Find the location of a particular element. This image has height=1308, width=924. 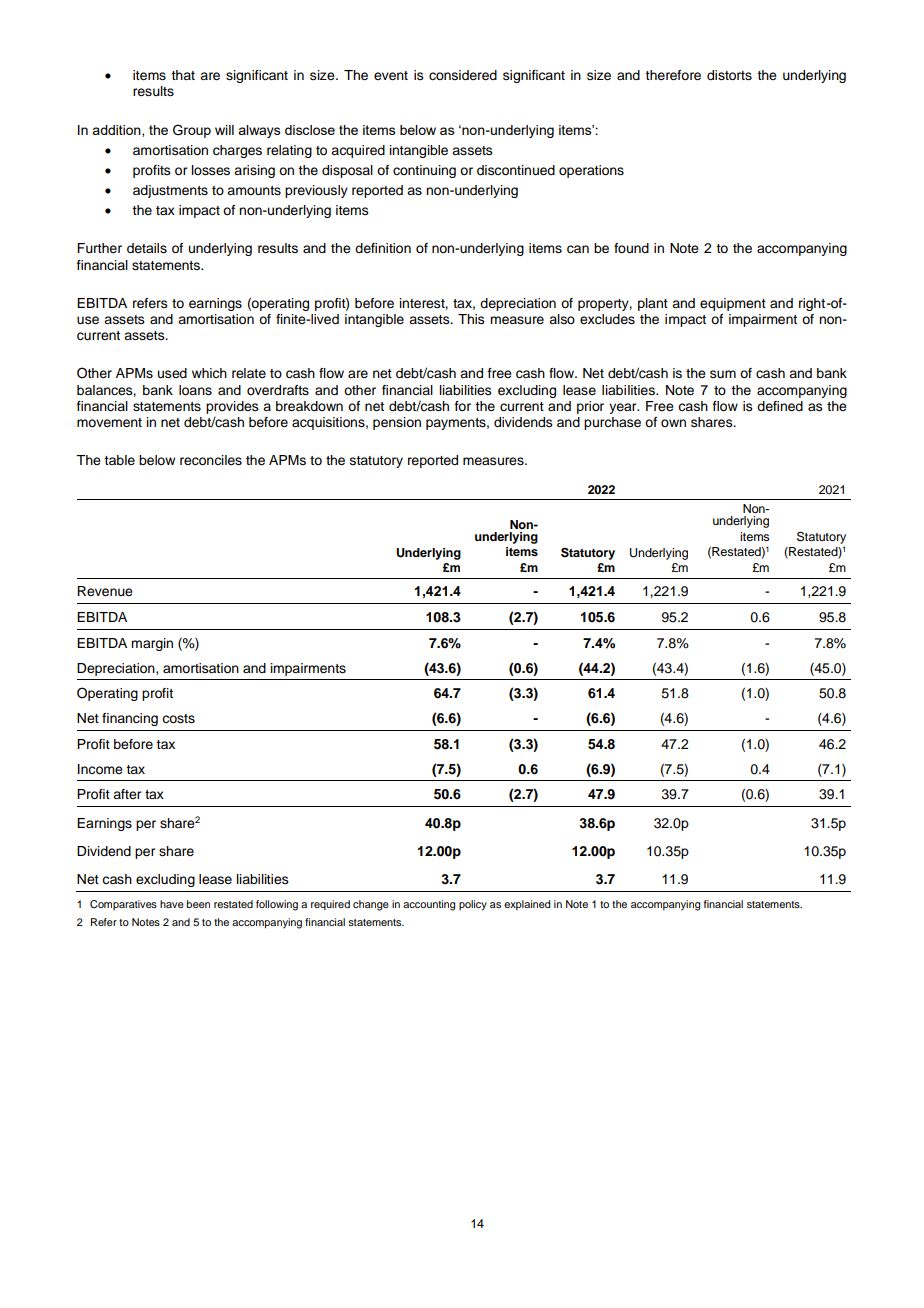

therefore is located at coordinates (673, 75).
